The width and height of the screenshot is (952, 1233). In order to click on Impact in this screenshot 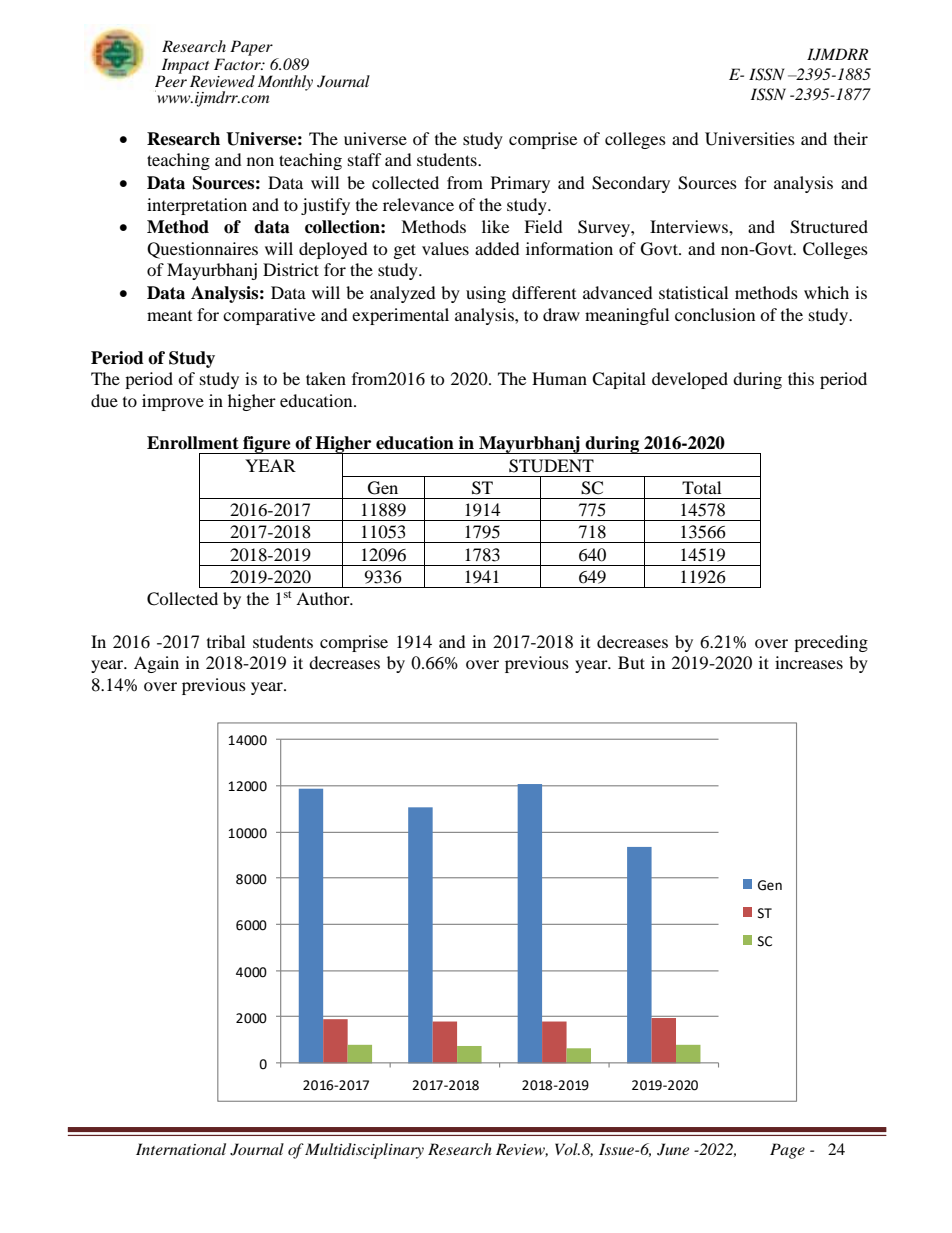, I will do `click(184, 67)`.
